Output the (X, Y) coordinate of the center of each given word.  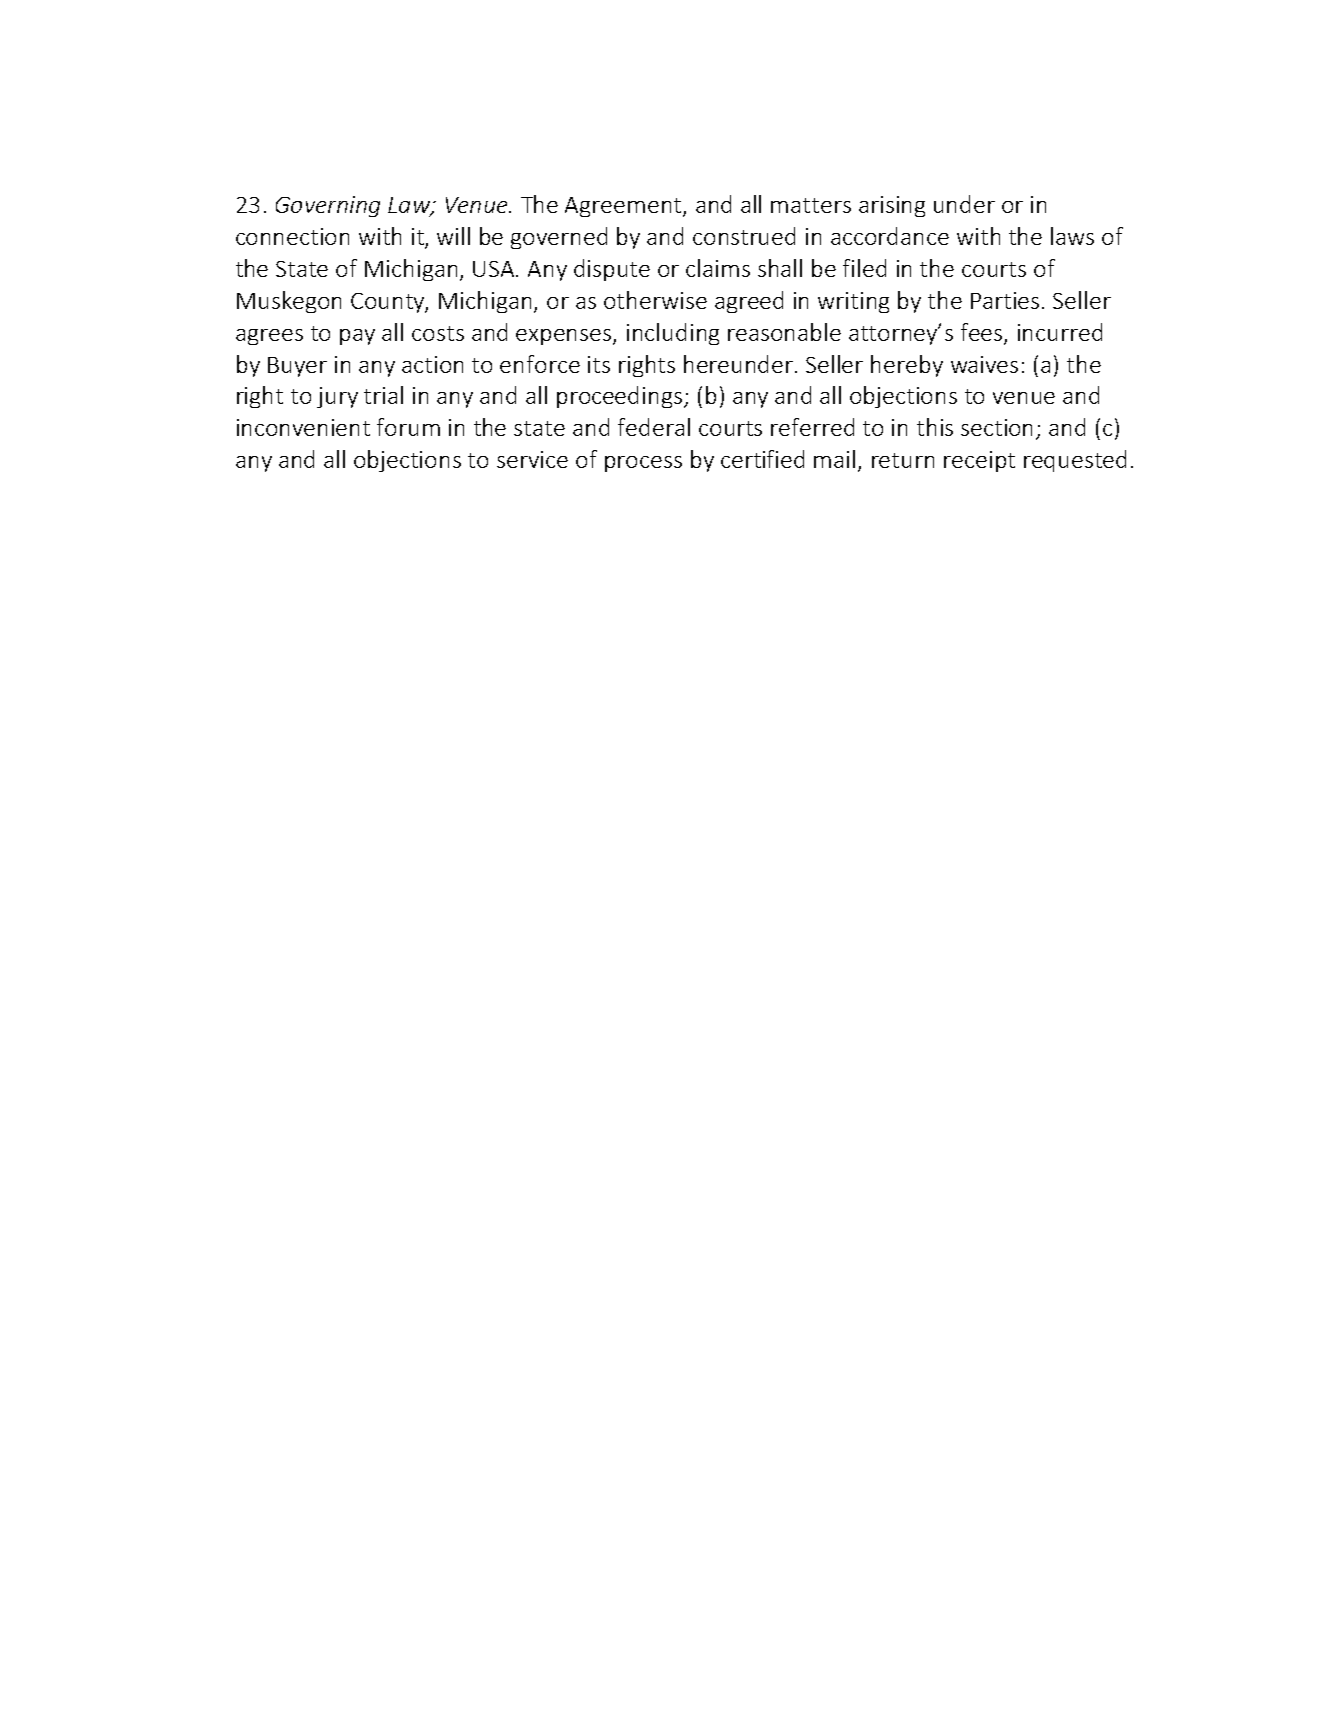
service (532, 459)
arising (892, 206)
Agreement (624, 207)
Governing (328, 206)
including (673, 334)
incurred (1060, 332)
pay (357, 337)
